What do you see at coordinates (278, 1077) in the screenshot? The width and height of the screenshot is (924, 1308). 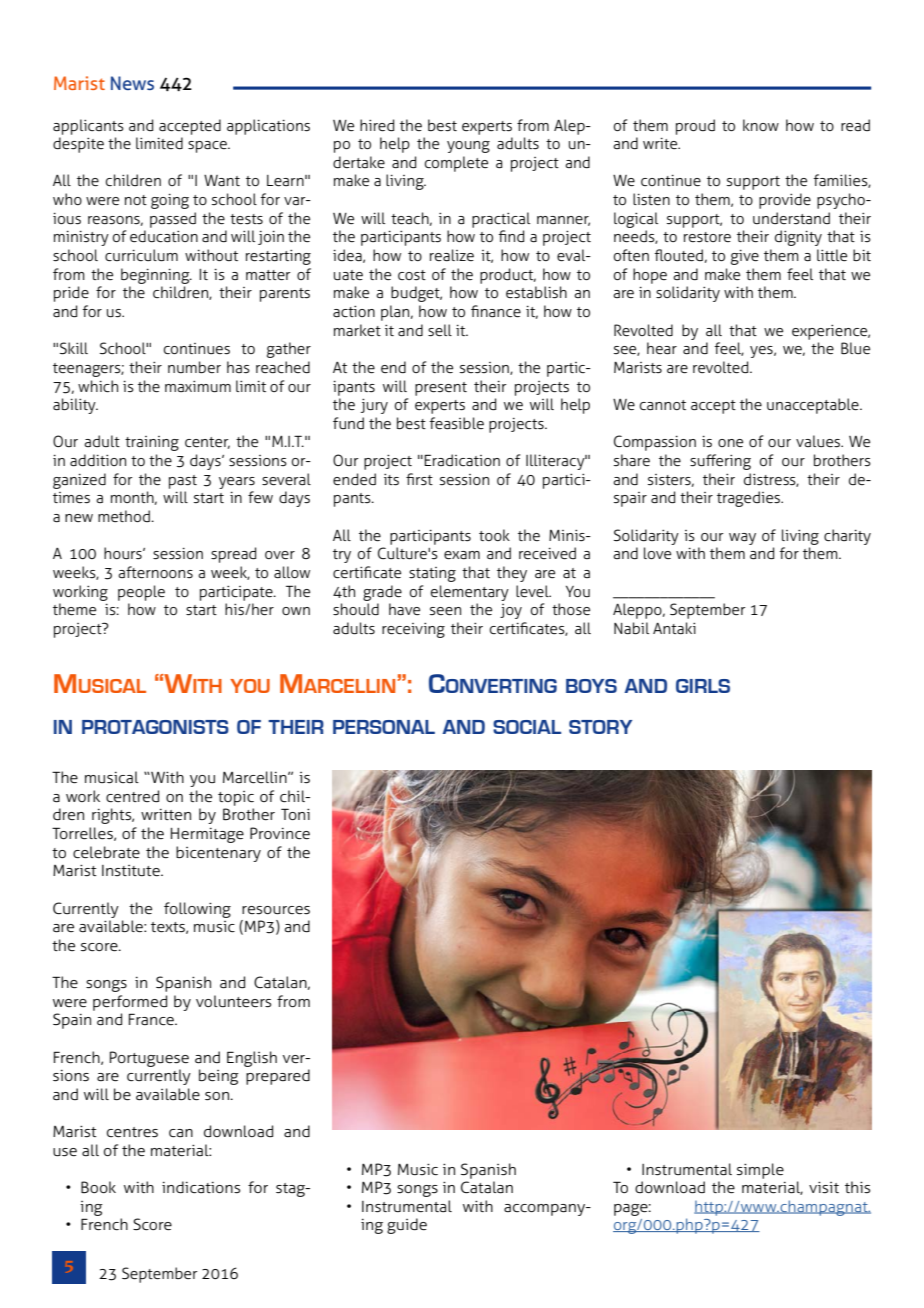 I see `prepared` at bounding box center [278, 1077].
